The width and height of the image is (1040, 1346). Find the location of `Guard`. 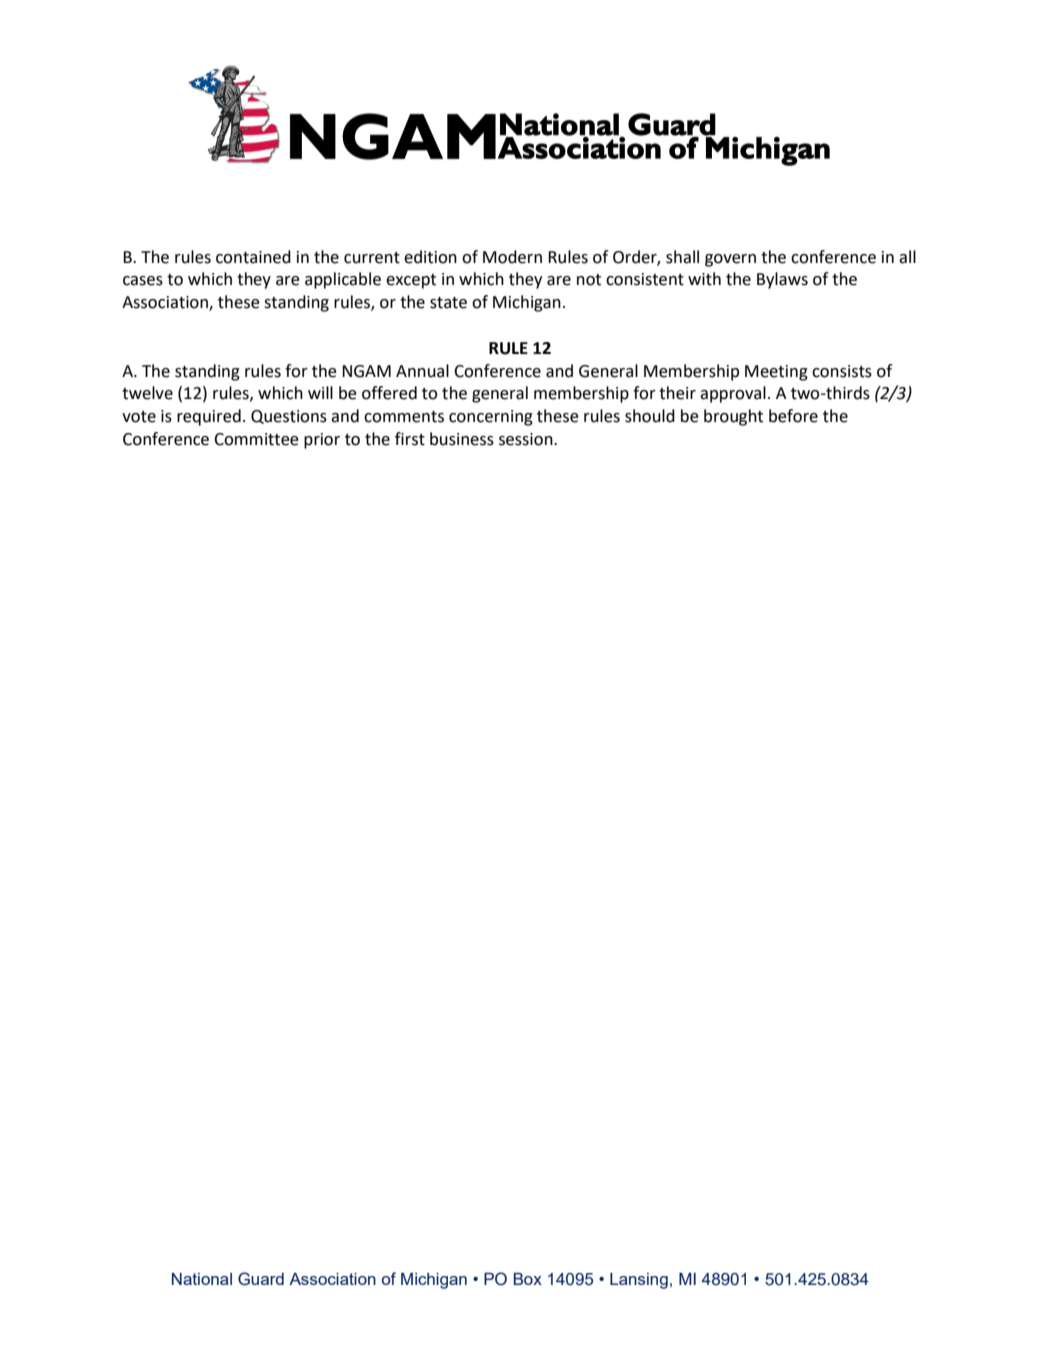

Guard is located at coordinates (261, 1279).
